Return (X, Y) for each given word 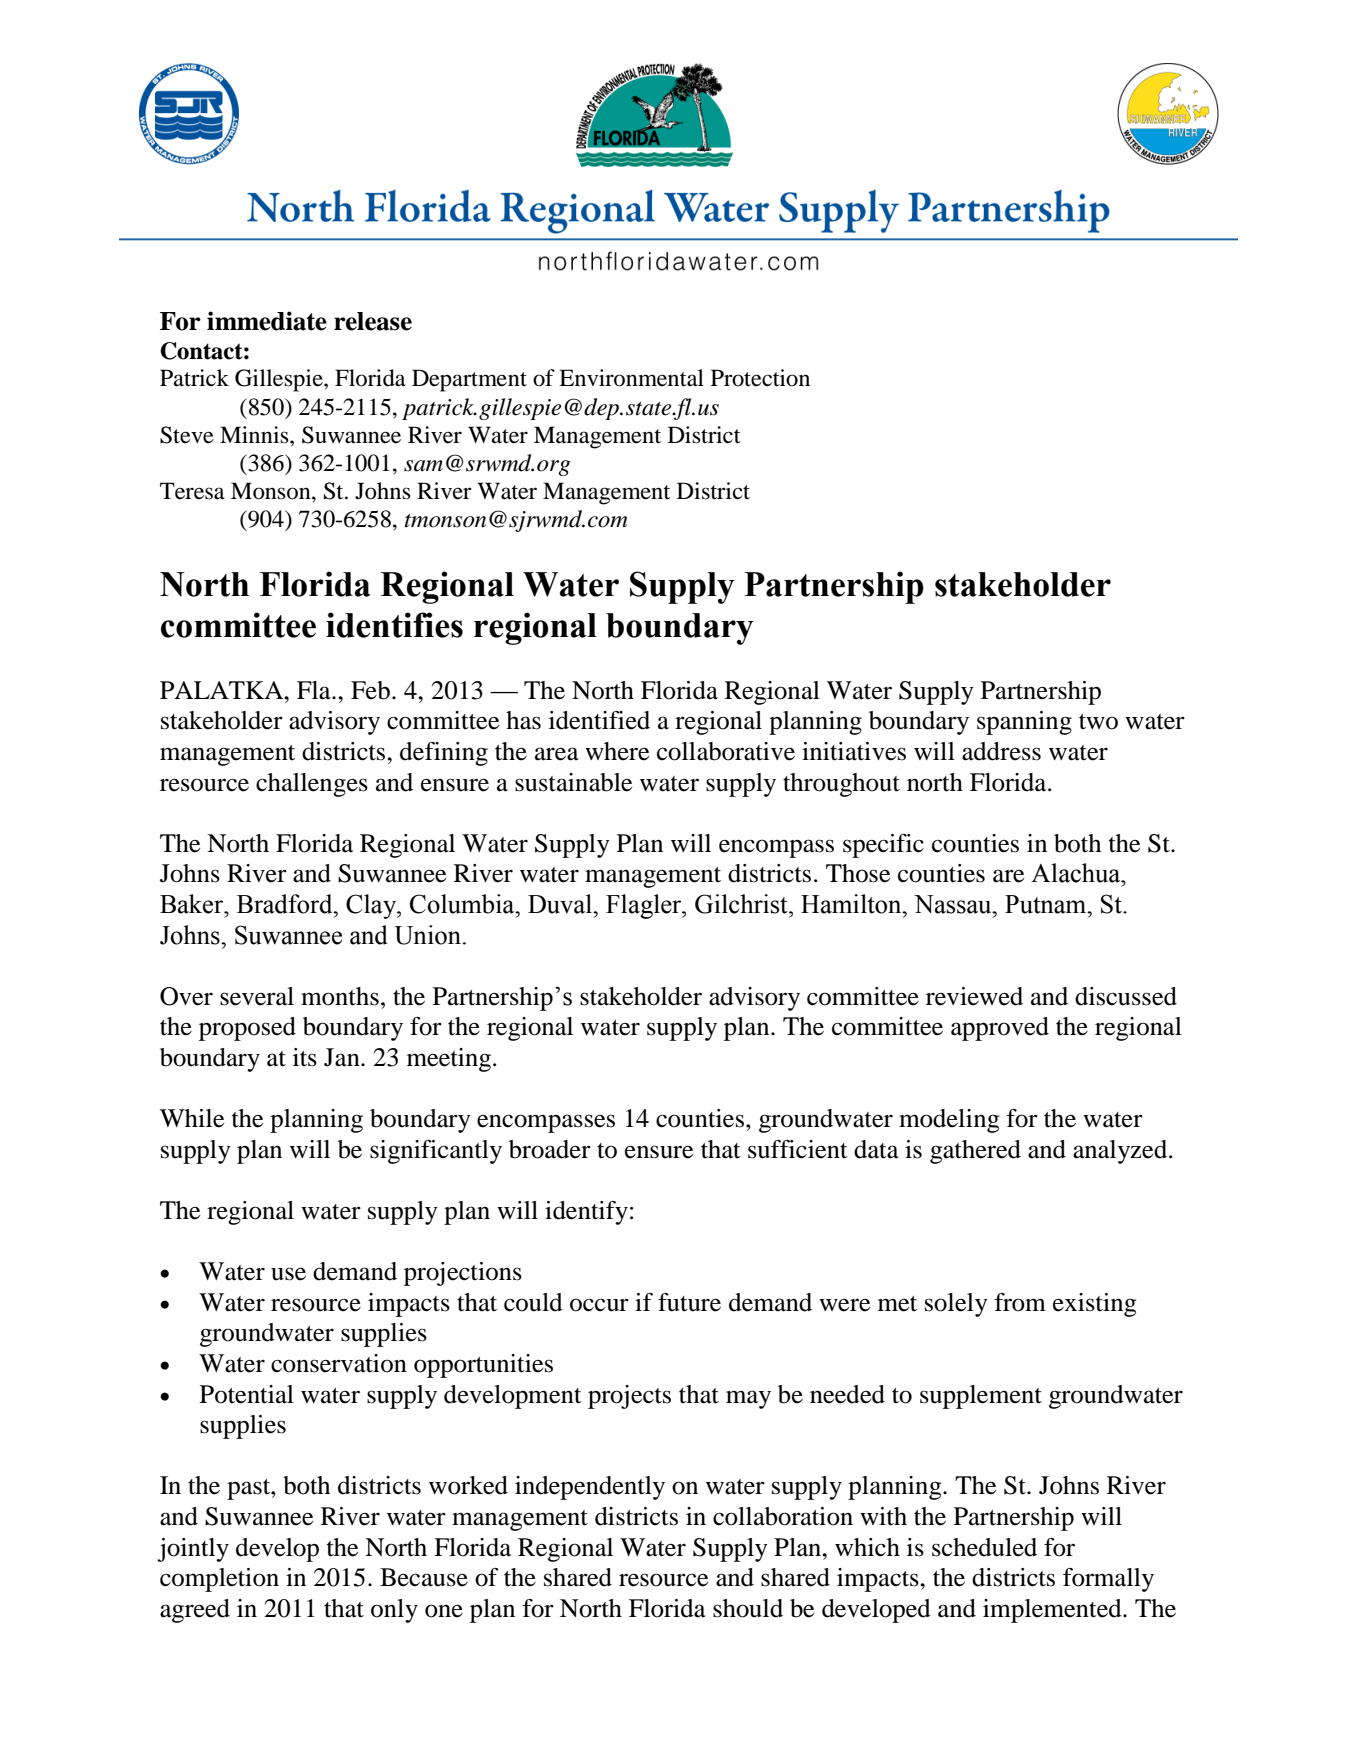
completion (219, 1580)
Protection (760, 378)
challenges (312, 785)
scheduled (984, 1547)
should (748, 1608)
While (192, 1118)
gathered (975, 1152)
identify (586, 1213)
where (617, 751)
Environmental (631, 378)
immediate (267, 321)
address (1001, 751)
